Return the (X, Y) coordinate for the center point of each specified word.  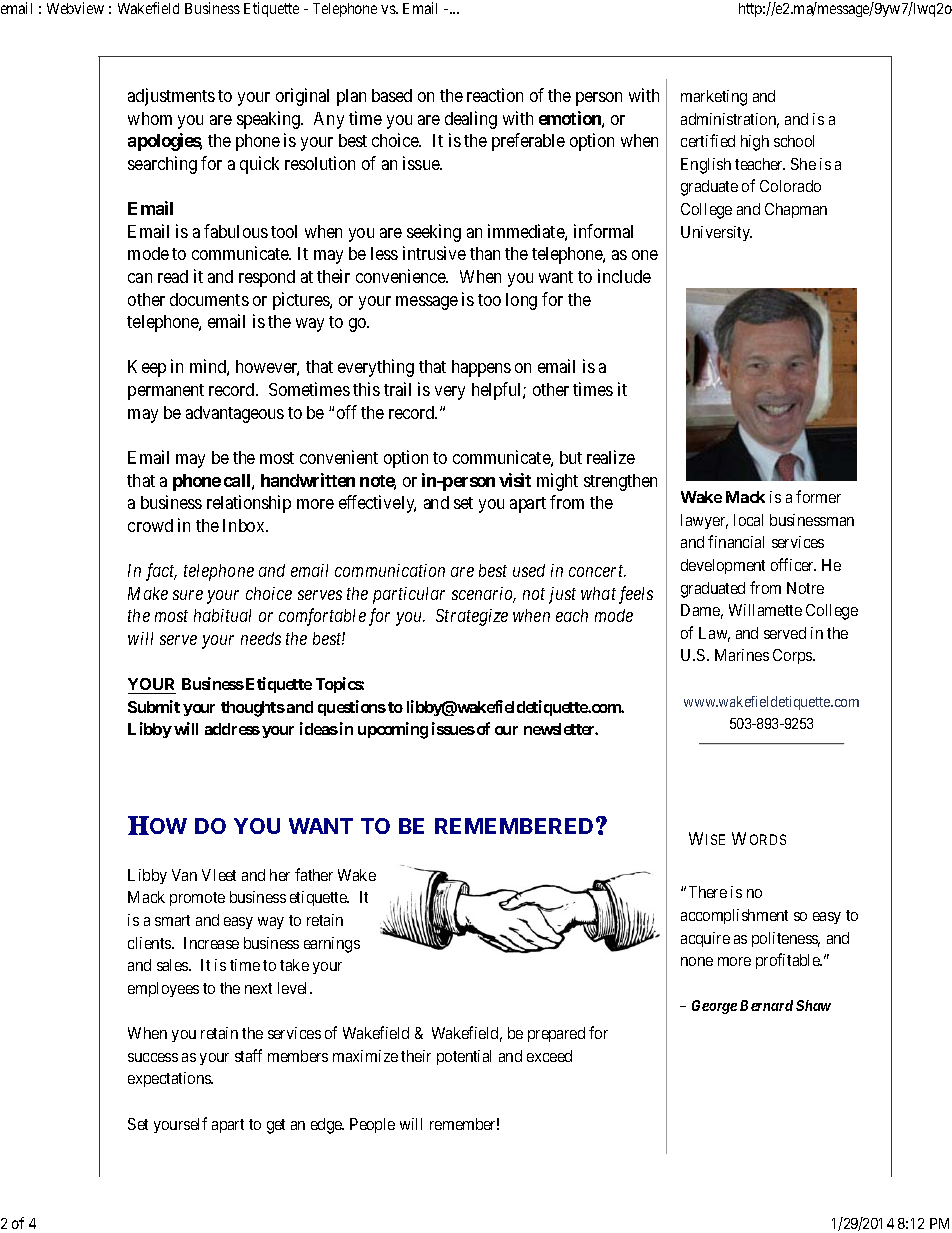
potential (464, 1057)
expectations (170, 1079)
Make (148, 593)
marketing (714, 98)
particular (409, 595)
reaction (495, 95)
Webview (75, 8)
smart (172, 920)
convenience (402, 276)
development (723, 566)
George (714, 1007)
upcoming (393, 730)
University (716, 233)
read (173, 276)
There (708, 892)
